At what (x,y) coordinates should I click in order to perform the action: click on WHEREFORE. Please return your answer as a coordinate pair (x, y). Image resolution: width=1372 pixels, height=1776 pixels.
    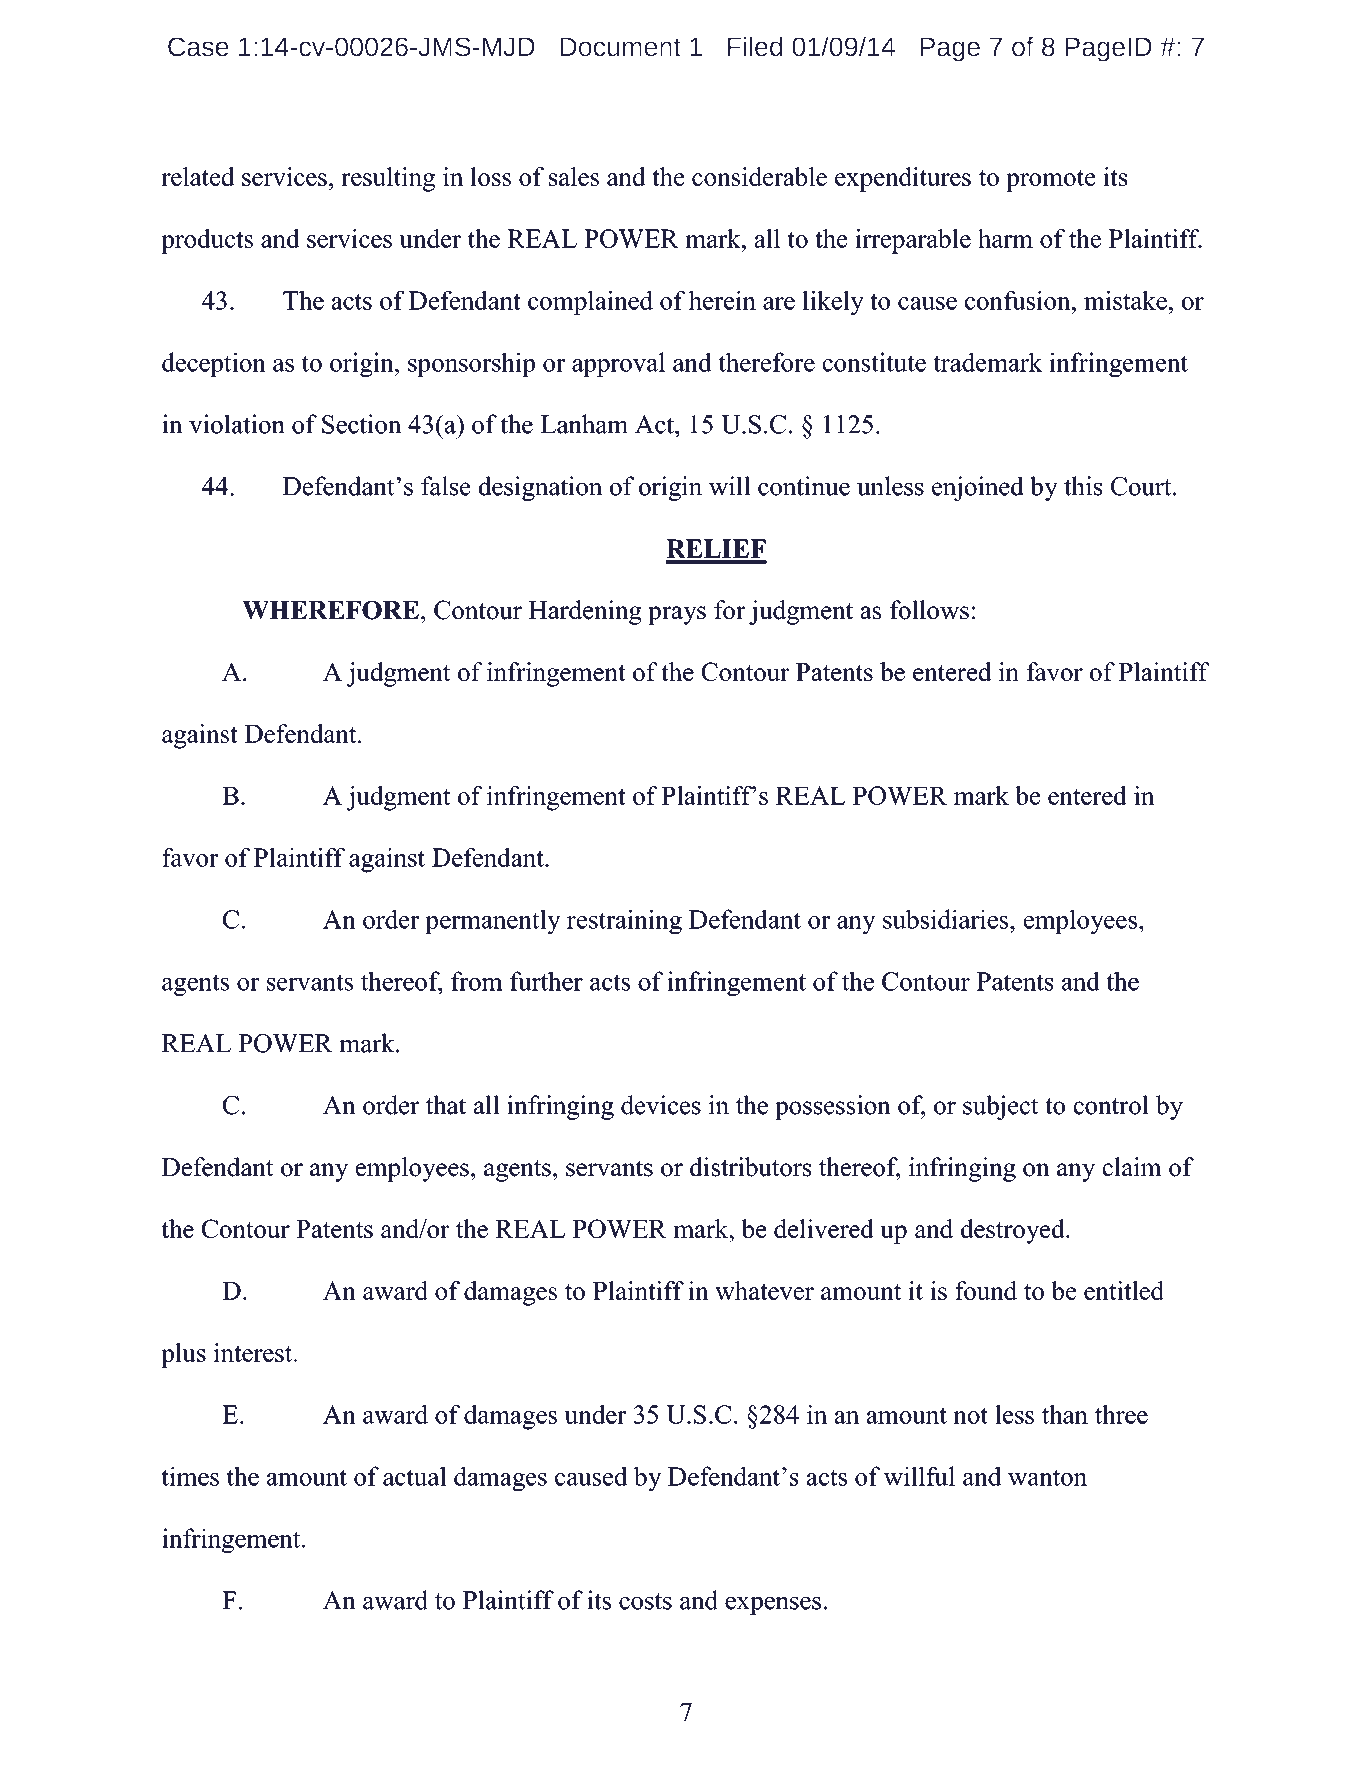
    Looking at the image, I should click on (330, 610).
